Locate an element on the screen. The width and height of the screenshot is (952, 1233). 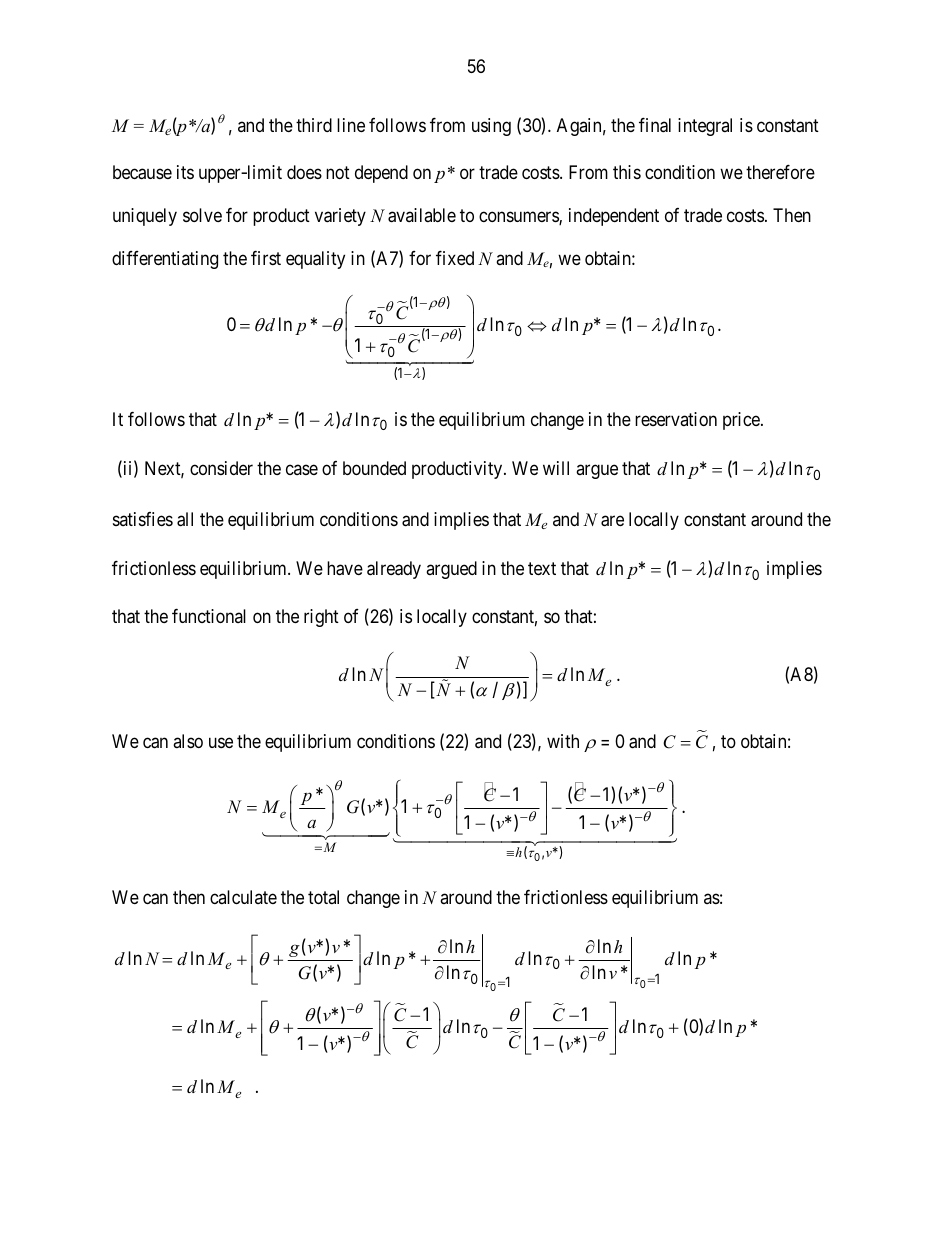
bounded is located at coordinates (374, 468).
